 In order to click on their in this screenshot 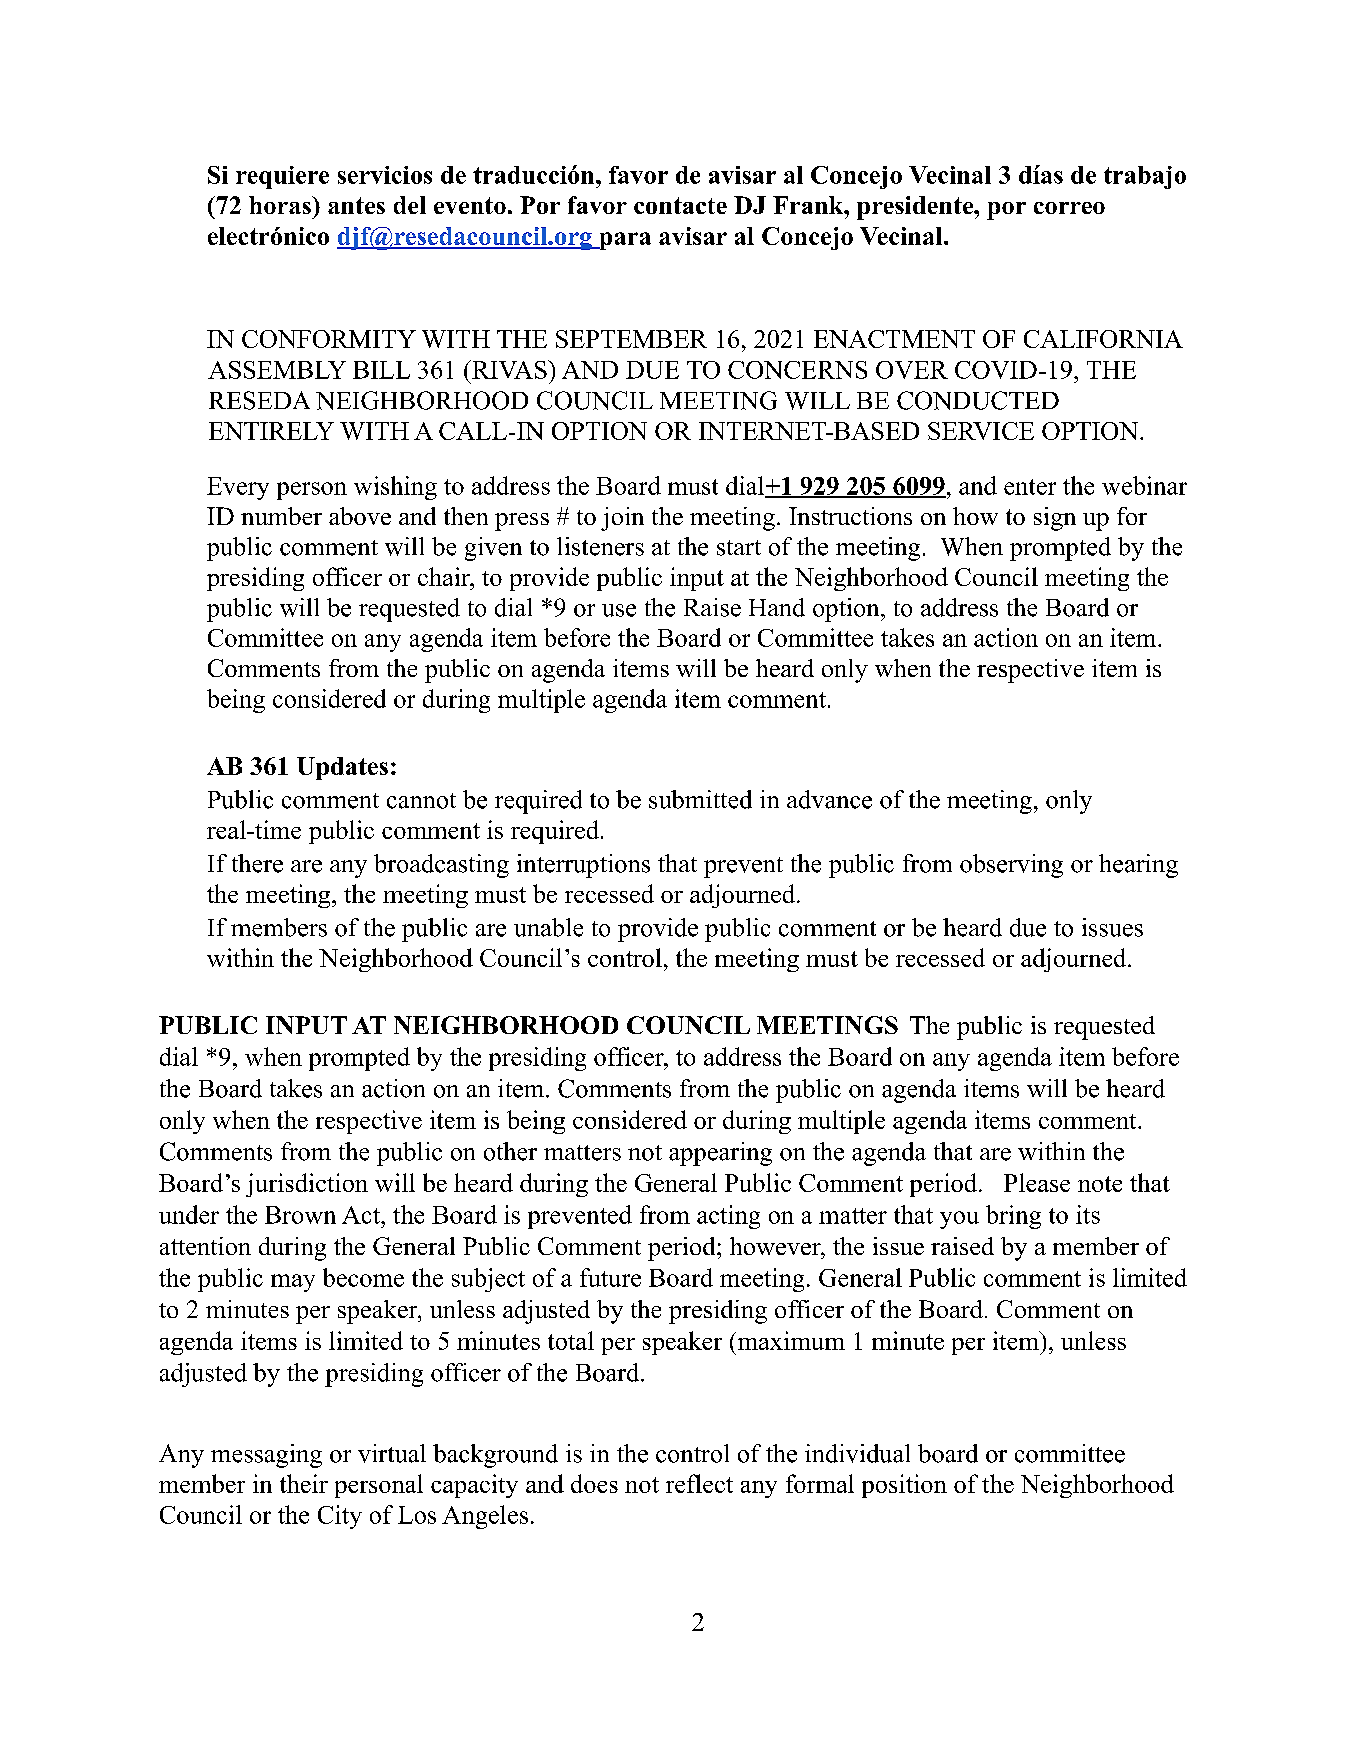, I will do `click(304, 1483)`.
